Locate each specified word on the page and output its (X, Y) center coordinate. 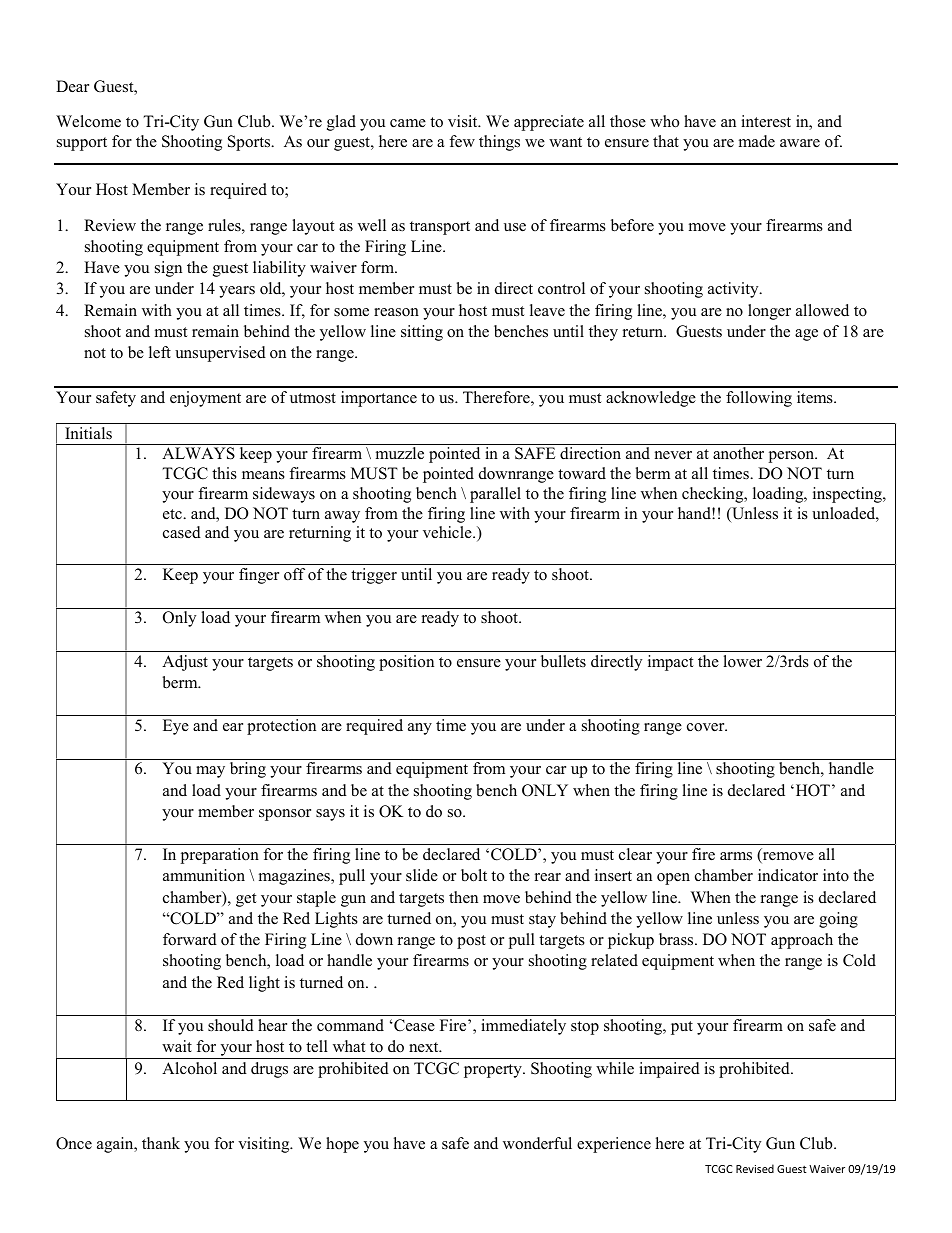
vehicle (448, 532)
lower (742, 661)
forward (190, 939)
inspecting (848, 495)
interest (766, 121)
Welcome (88, 121)
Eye (176, 727)
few (462, 141)
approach (802, 941)
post (471, 942)
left (160, 352)
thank (161, 1143)
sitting (422, 333)
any (420, 729)
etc (173, 514)
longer (769, 312)
